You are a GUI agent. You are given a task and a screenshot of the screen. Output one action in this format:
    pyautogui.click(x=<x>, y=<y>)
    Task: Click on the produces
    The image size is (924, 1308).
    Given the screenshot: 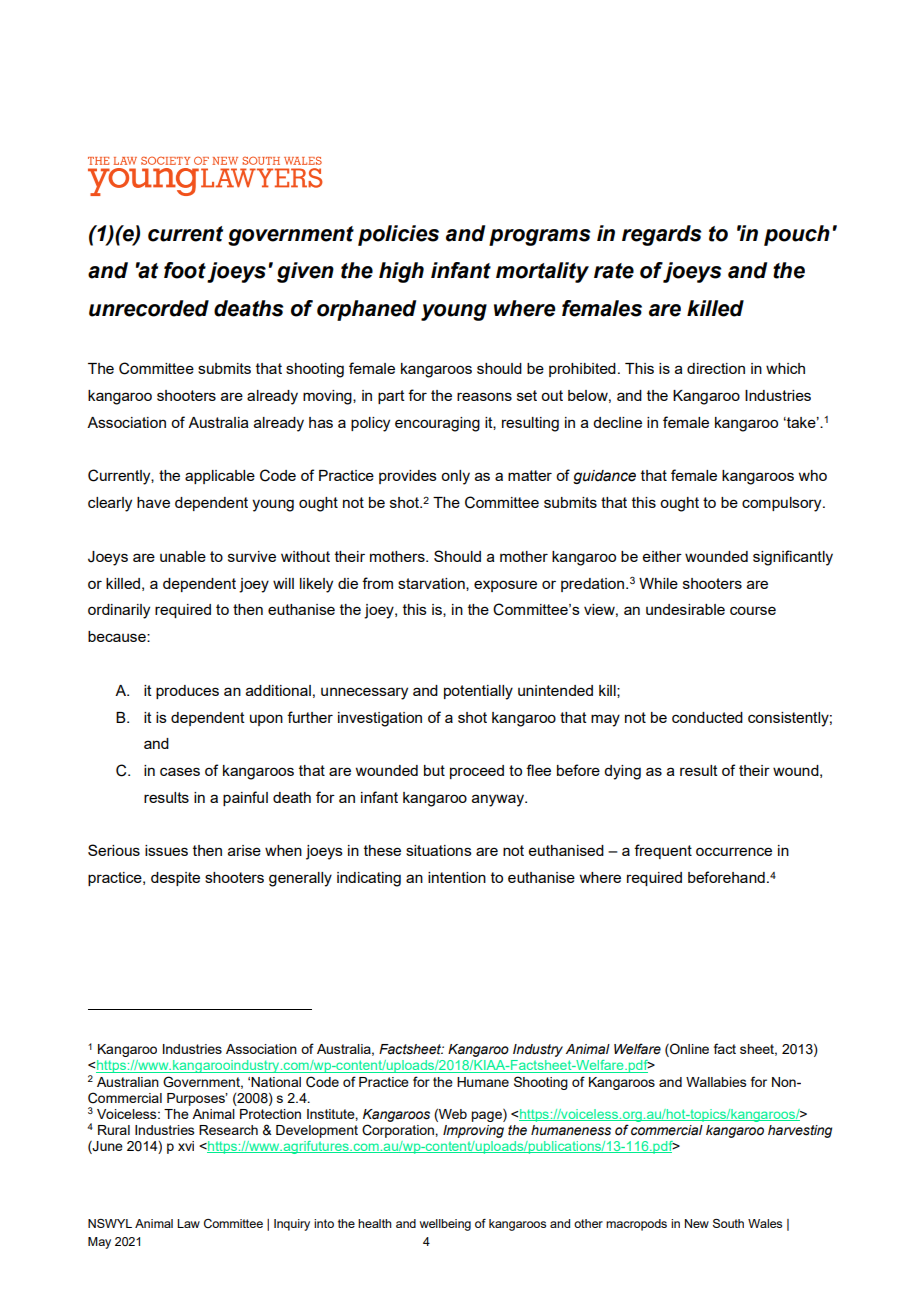 What is the action you would take?
    pyautogui.click(x=187, y=692)
